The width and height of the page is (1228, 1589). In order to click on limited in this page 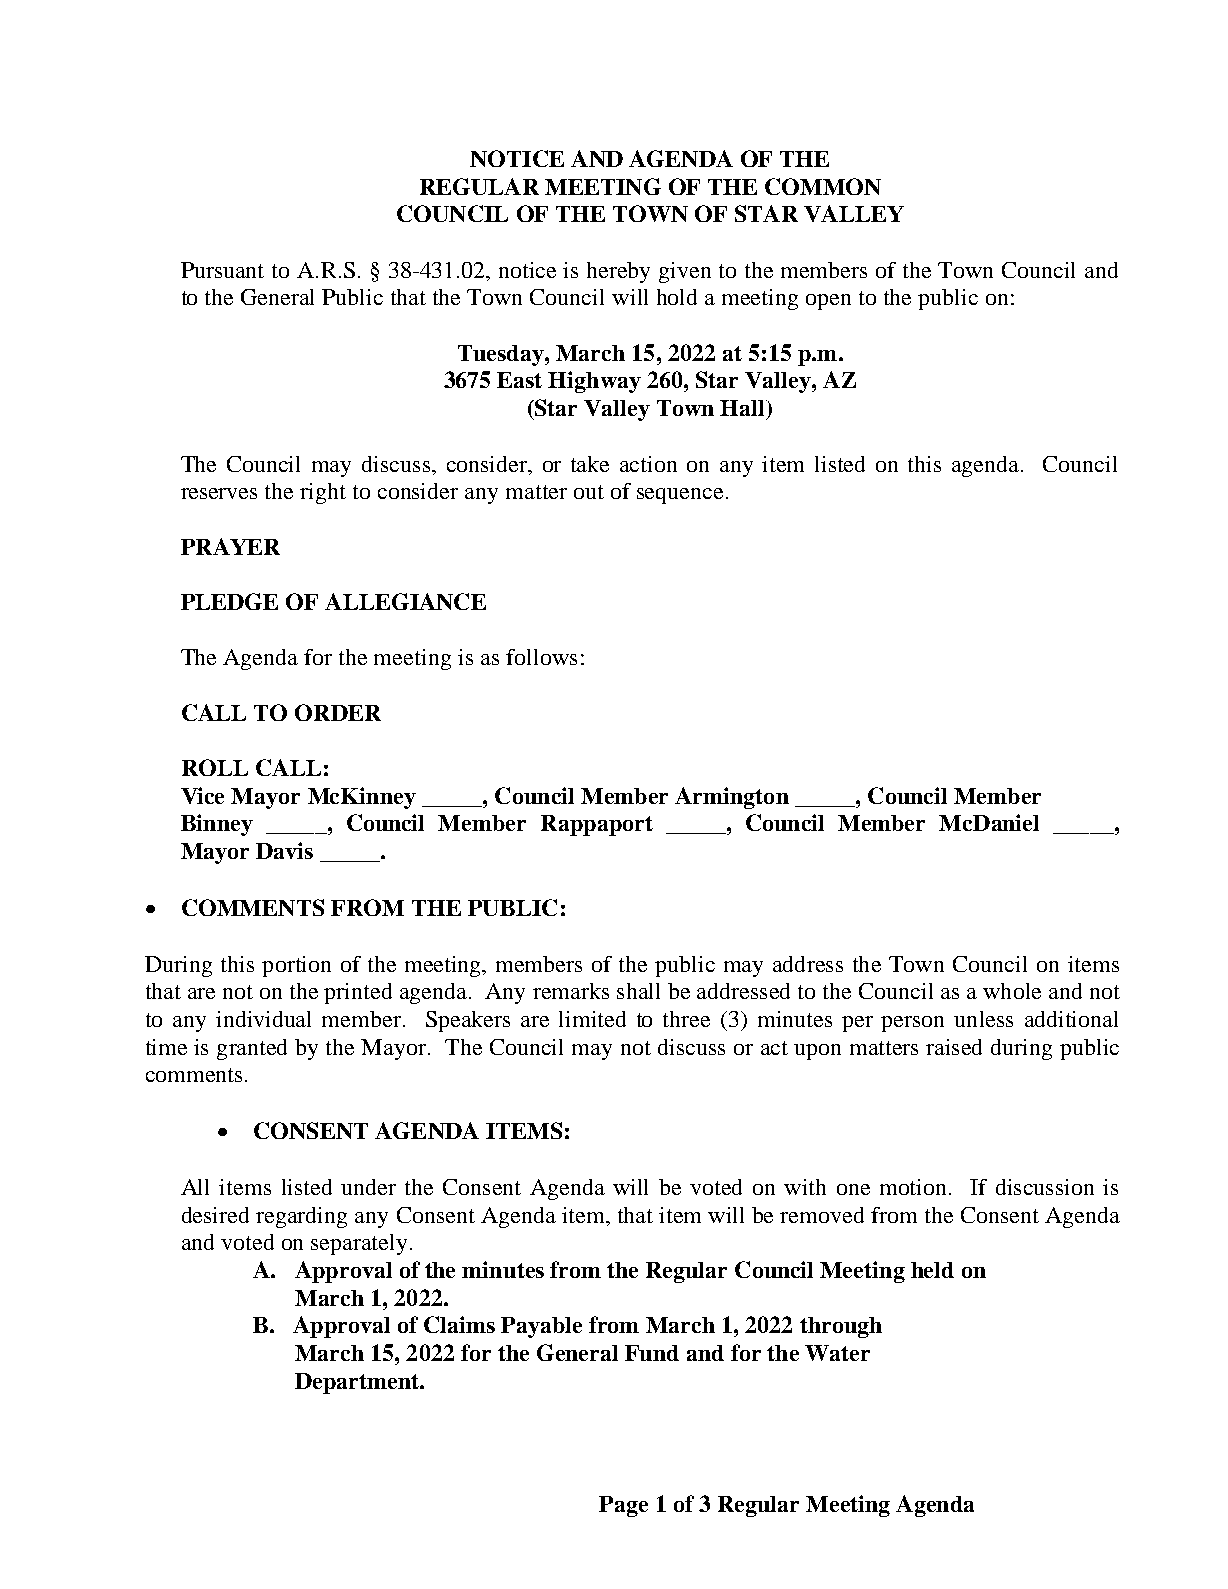, I will do `click(592, 1019)`.
